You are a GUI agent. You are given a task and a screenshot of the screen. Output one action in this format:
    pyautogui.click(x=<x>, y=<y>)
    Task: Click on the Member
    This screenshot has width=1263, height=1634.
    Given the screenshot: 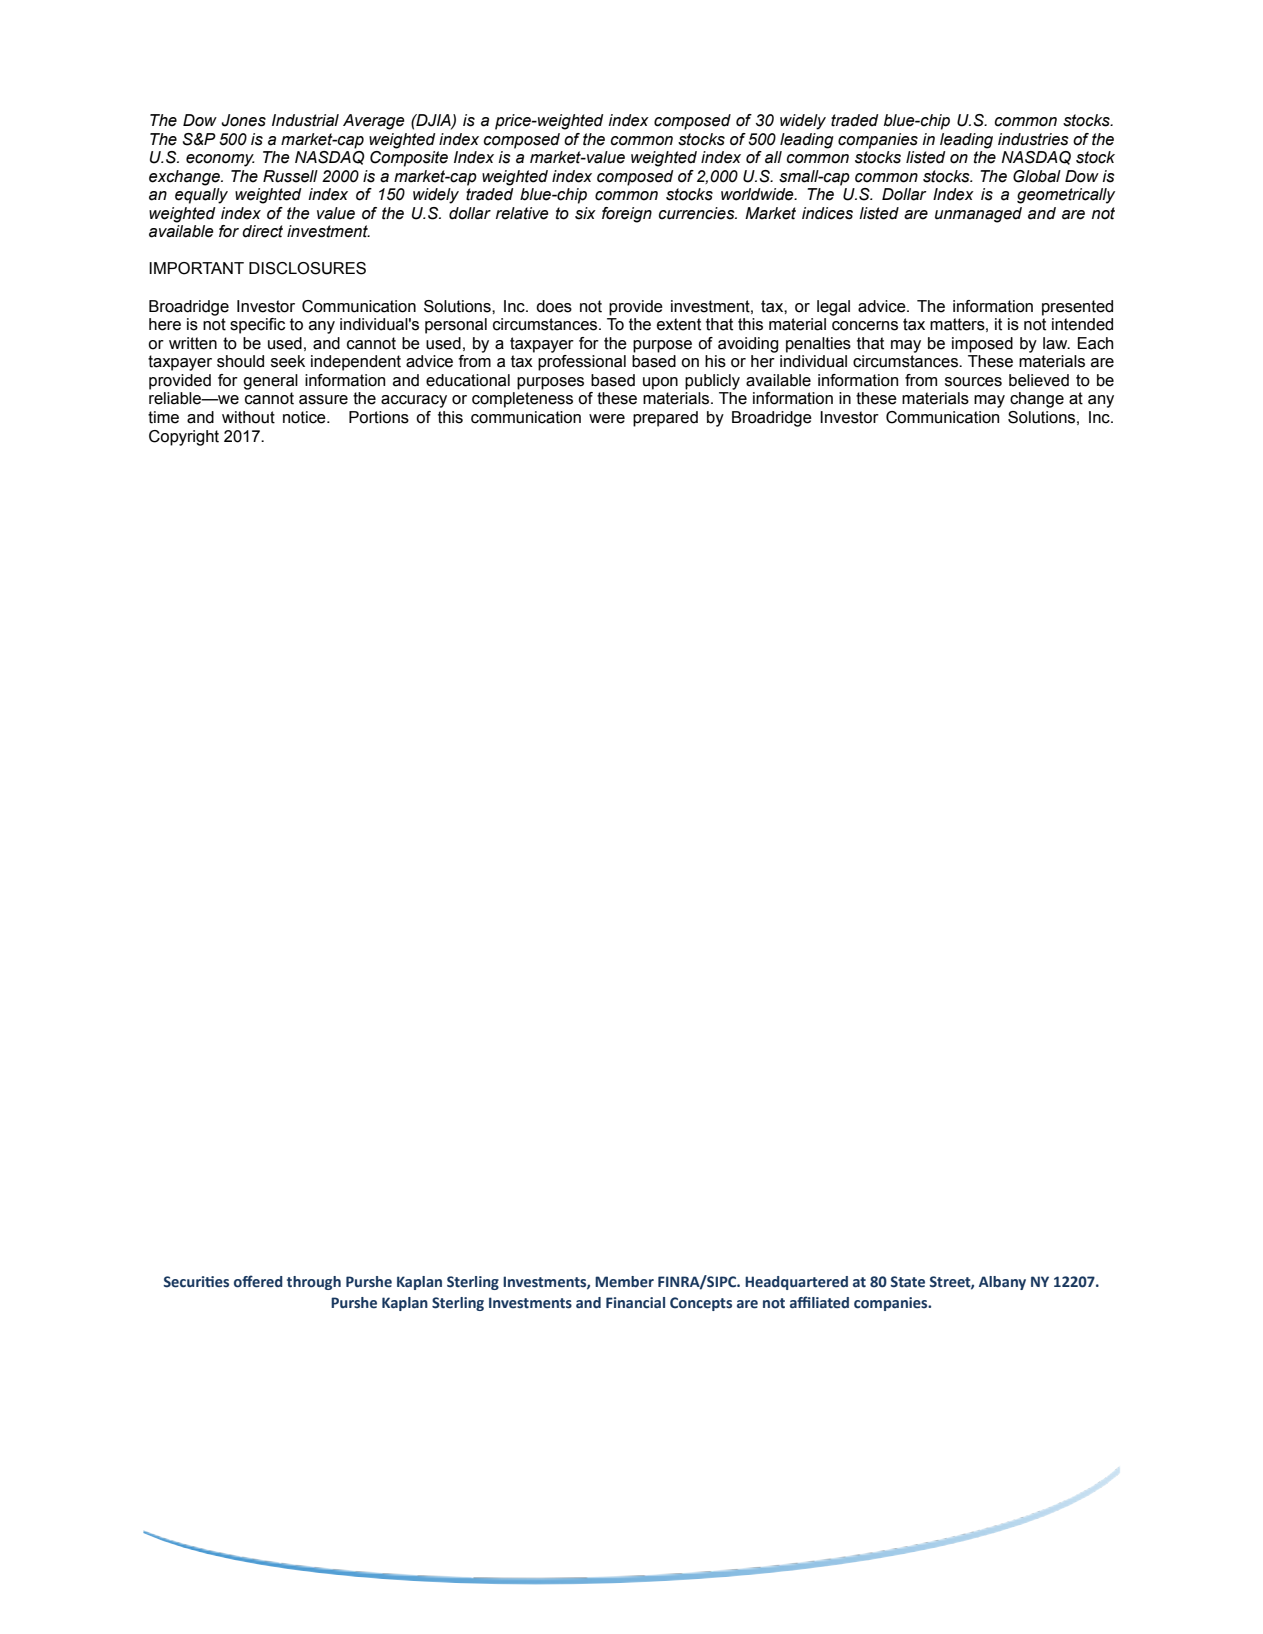 What is the action you would take?
    pyautogui.click(x=624, y=1282)
